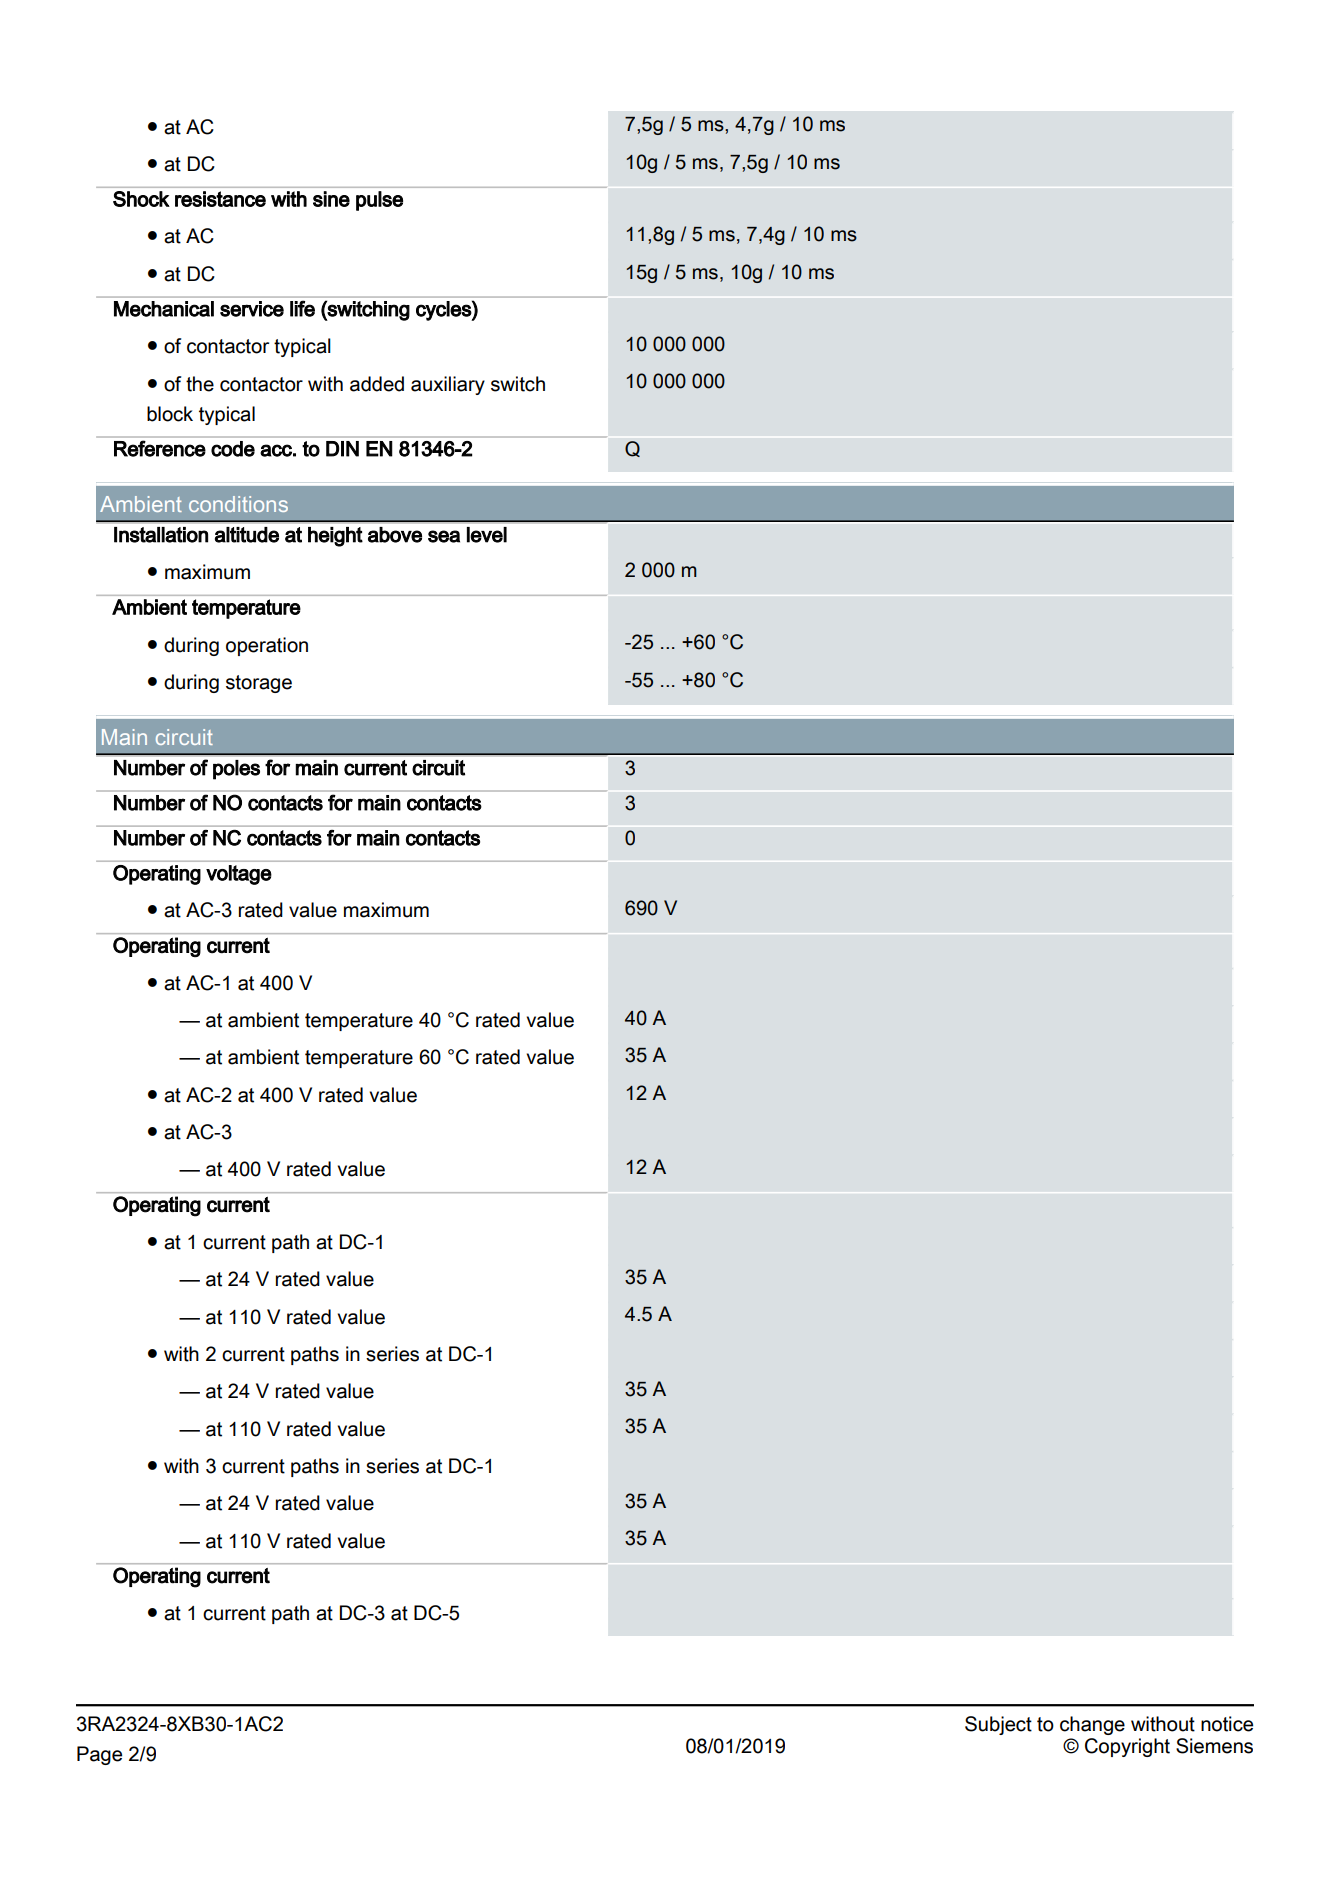  What do you see at coordinates (99, 1755) in the page?
I see `Page` at bounding box center [99, 1755].
